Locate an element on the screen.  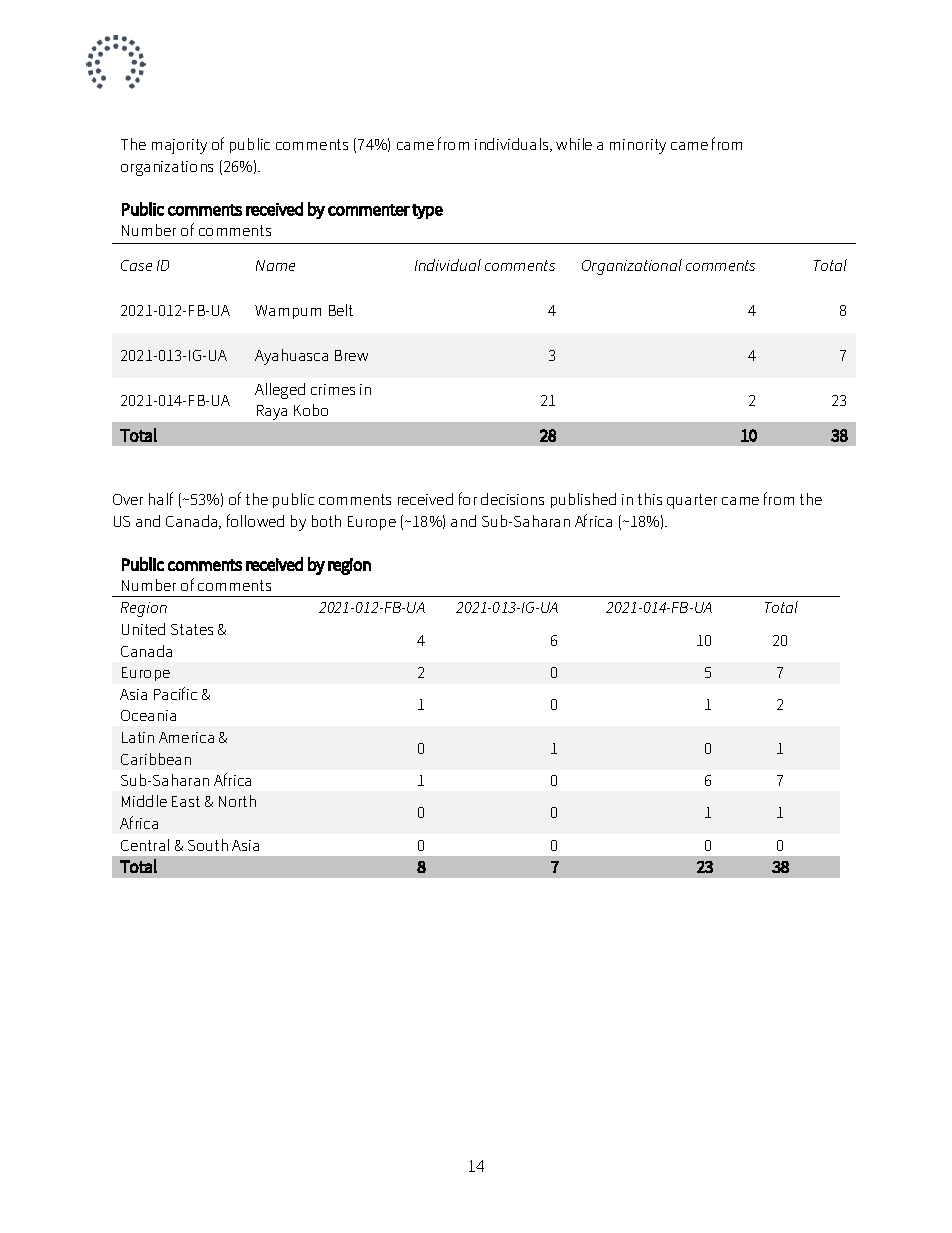
East is located at coordinates (186, 801).
